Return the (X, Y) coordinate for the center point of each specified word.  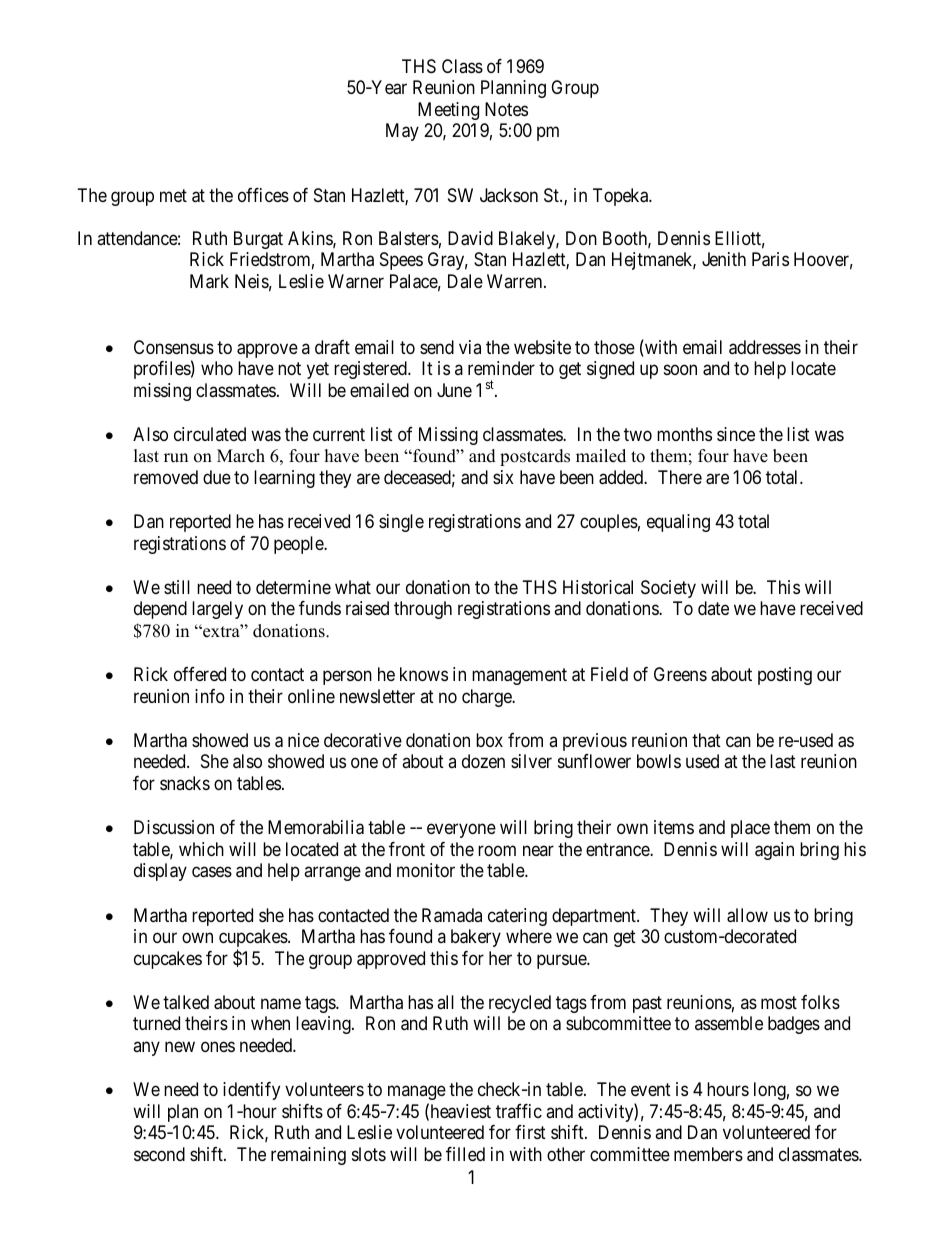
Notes (506, 109)
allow (747, 915)
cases (212, 872)
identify (251, 1091)
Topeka (622, 197)
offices (263, 195)
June (454, 390)
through (423, 610)
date (713, 608)
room (497, 850)
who (217, 368)
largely (217, 610)
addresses (765, 347)
